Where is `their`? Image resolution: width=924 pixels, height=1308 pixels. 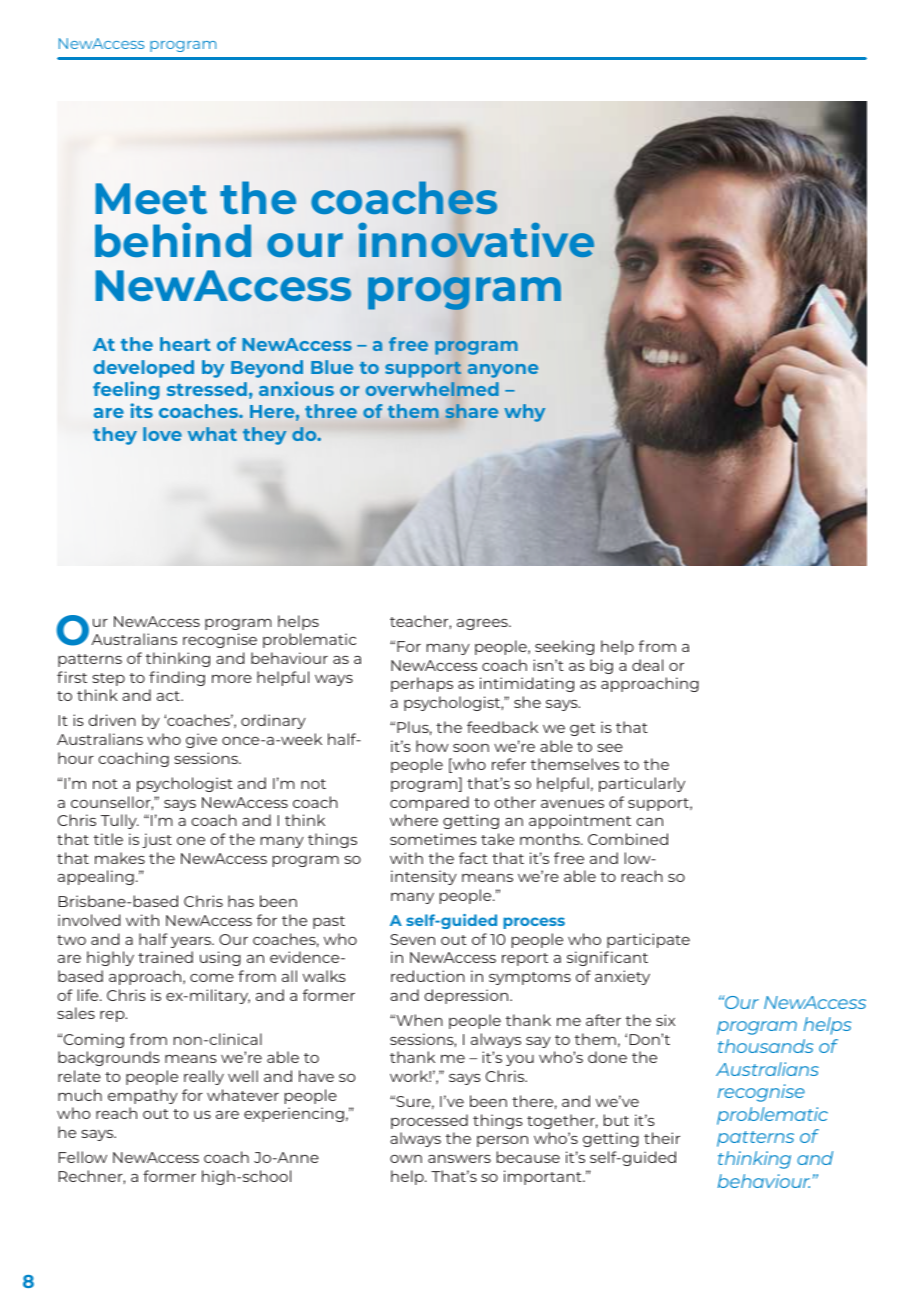
their is located at coordinates (662, 1138).
